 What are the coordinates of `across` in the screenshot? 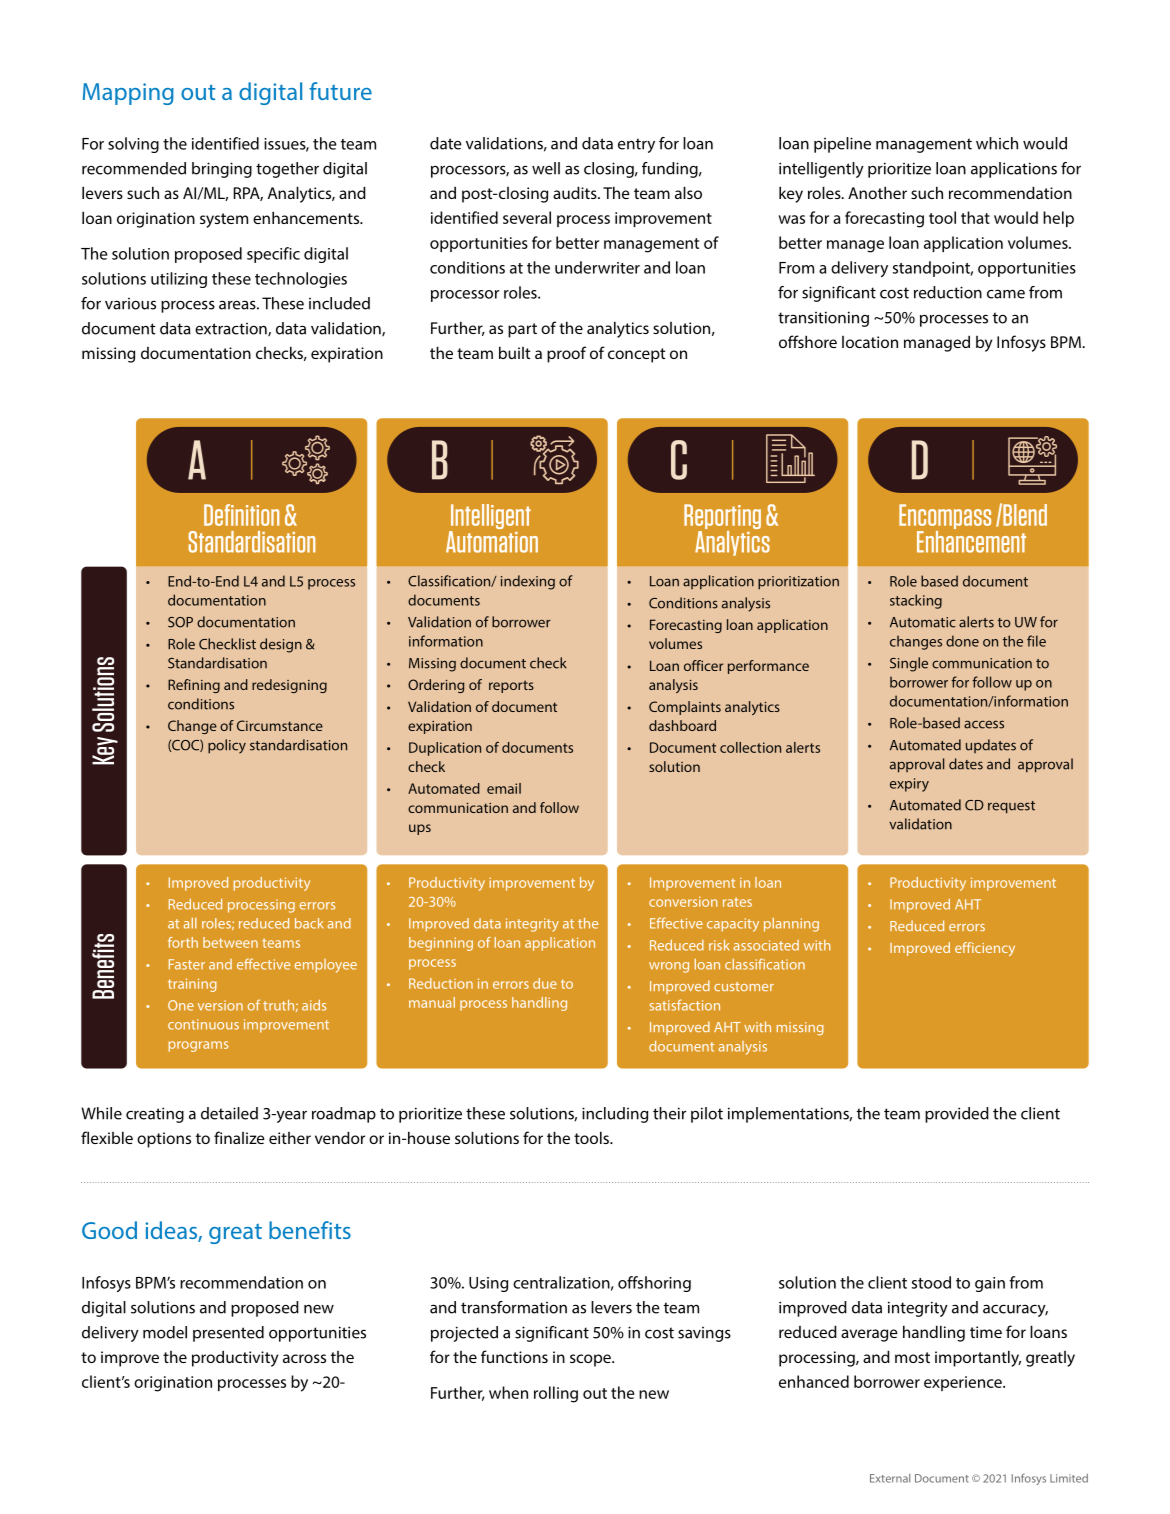 It's located at (304, 1358).
